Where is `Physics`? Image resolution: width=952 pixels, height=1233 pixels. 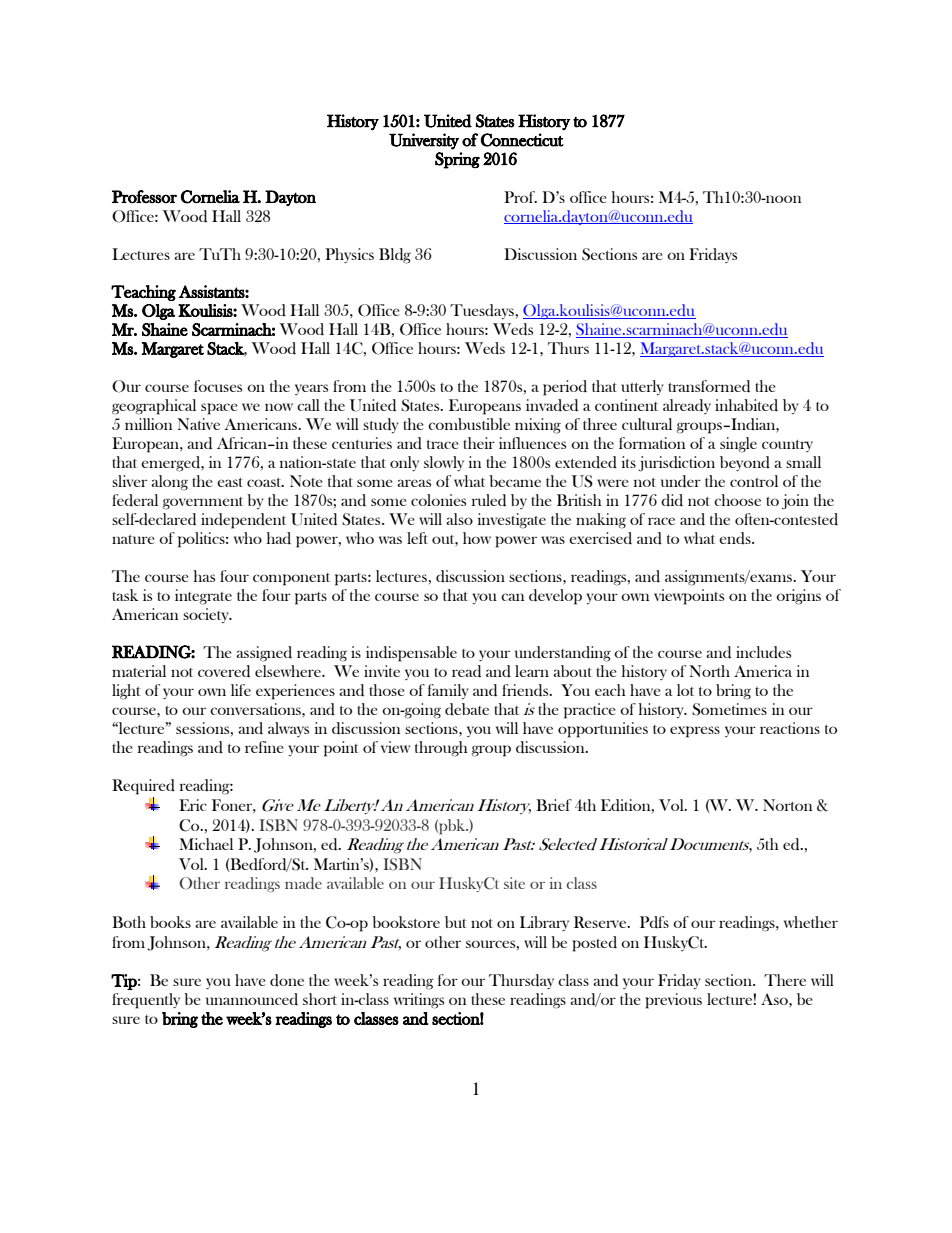
Physics is located at coordinates (349, 255).
